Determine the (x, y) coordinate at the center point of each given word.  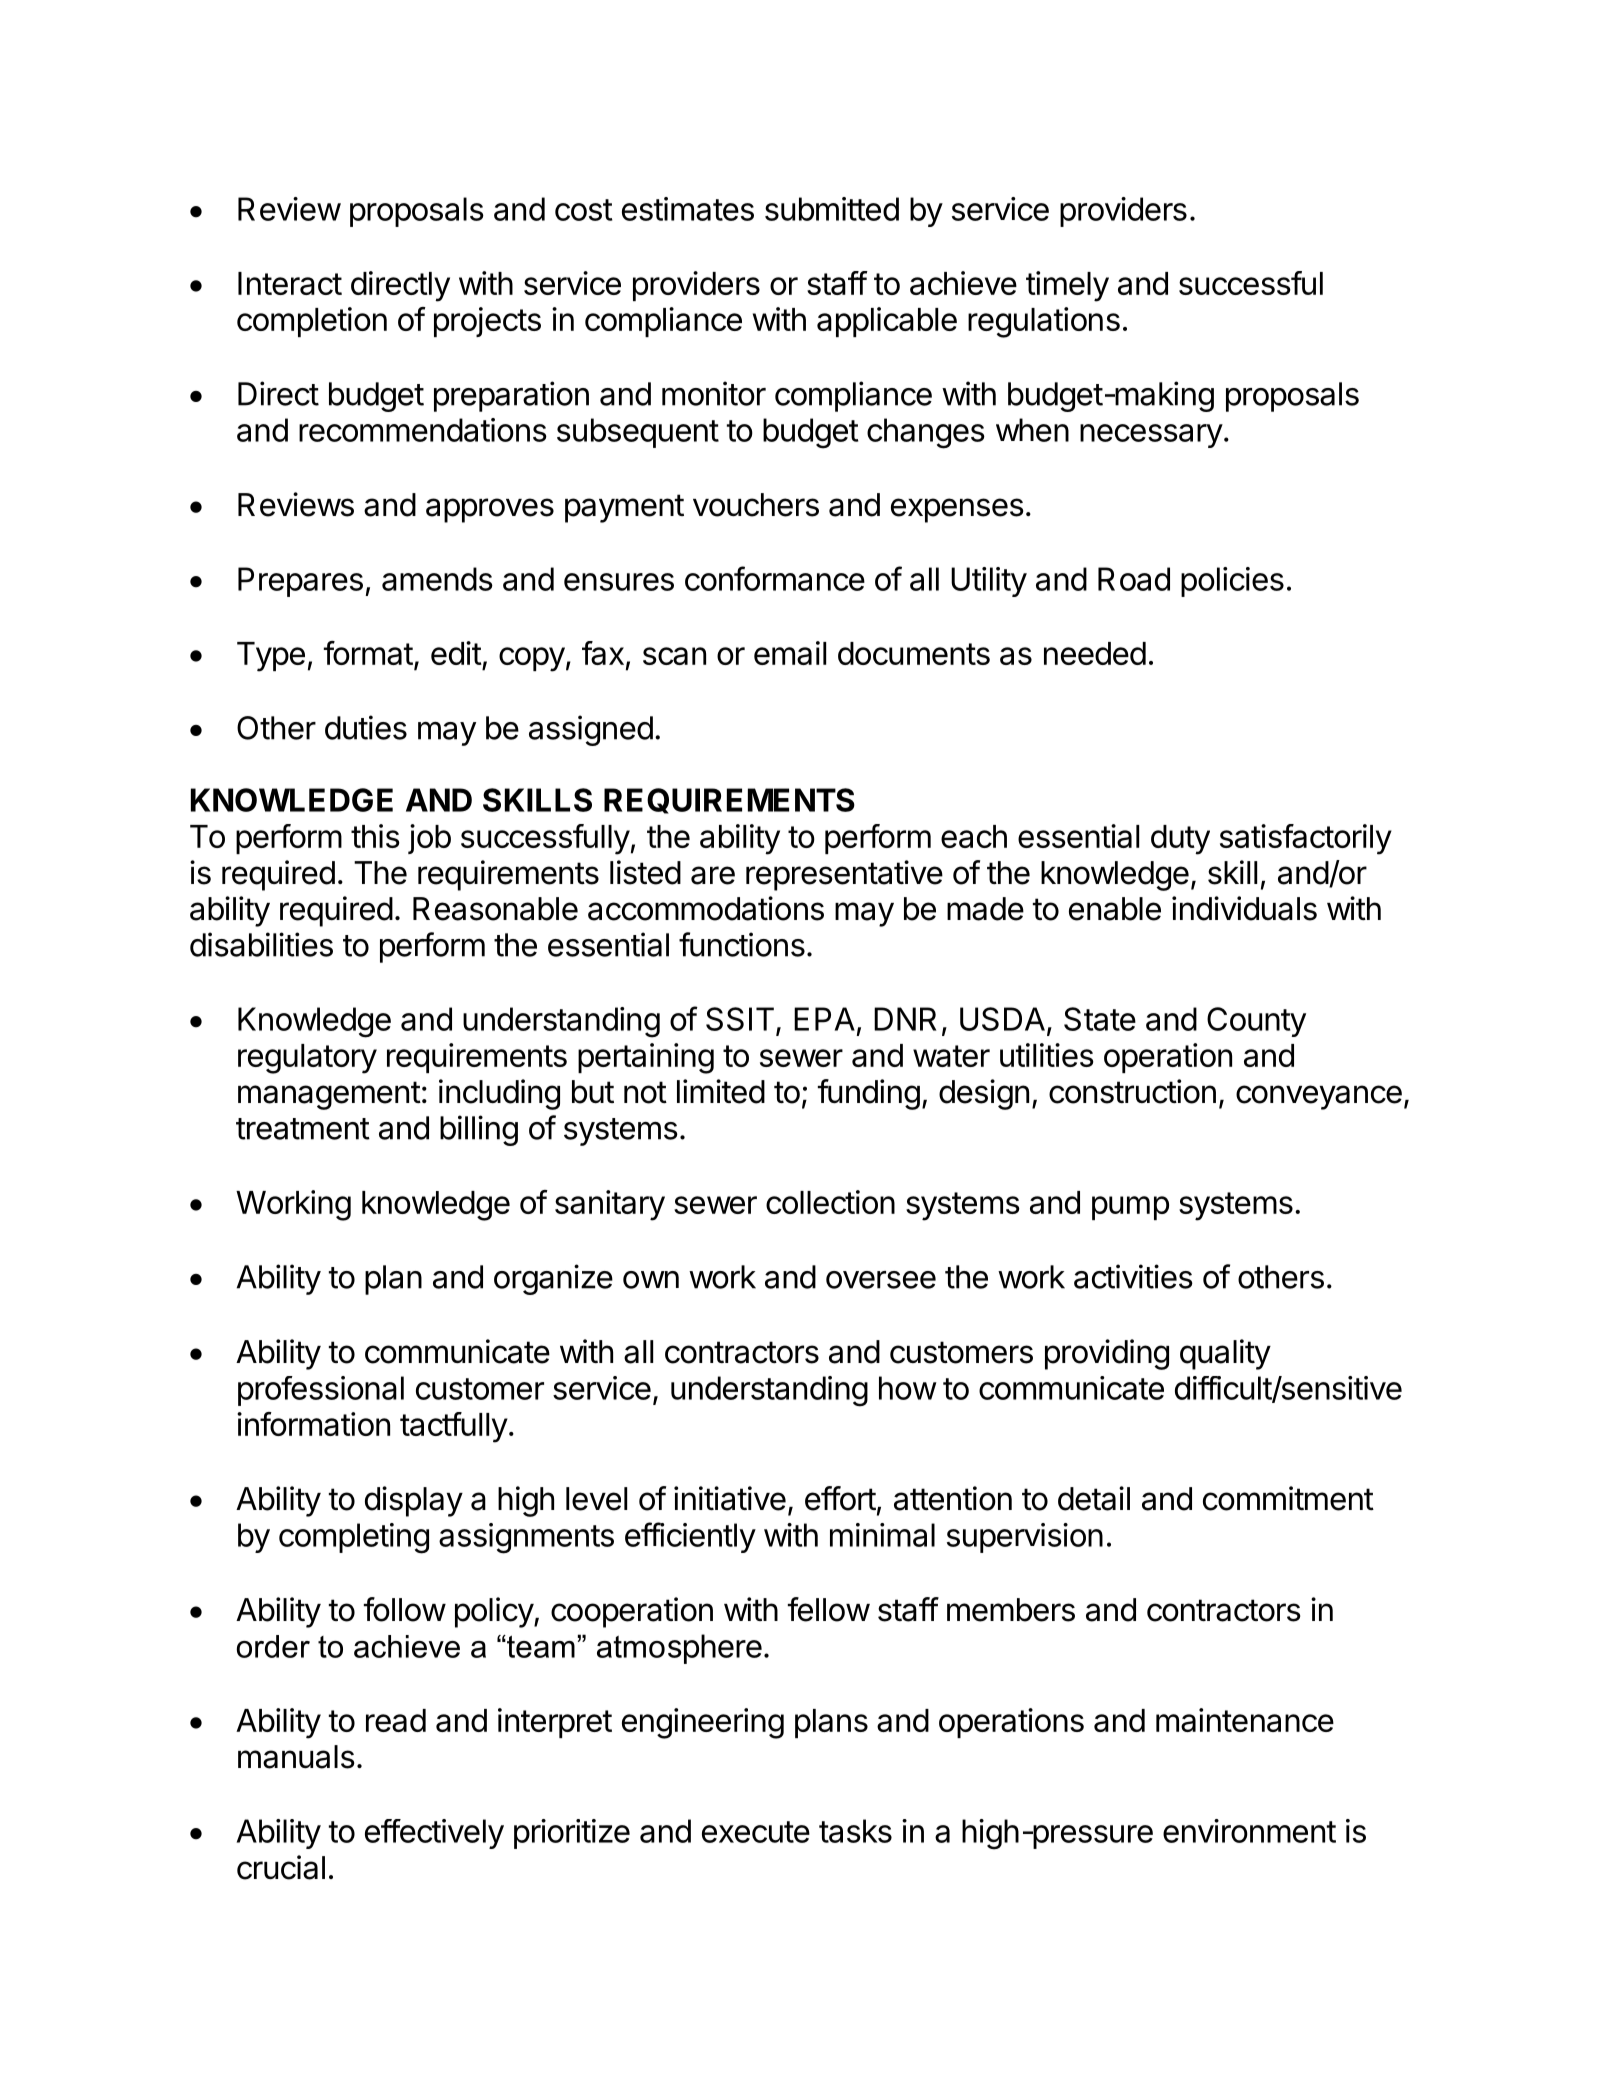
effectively (434, 1834)
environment (1249, 1831)
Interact (290, 283)
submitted (832, 209)
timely (1067, 286)
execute (756, 1832)
